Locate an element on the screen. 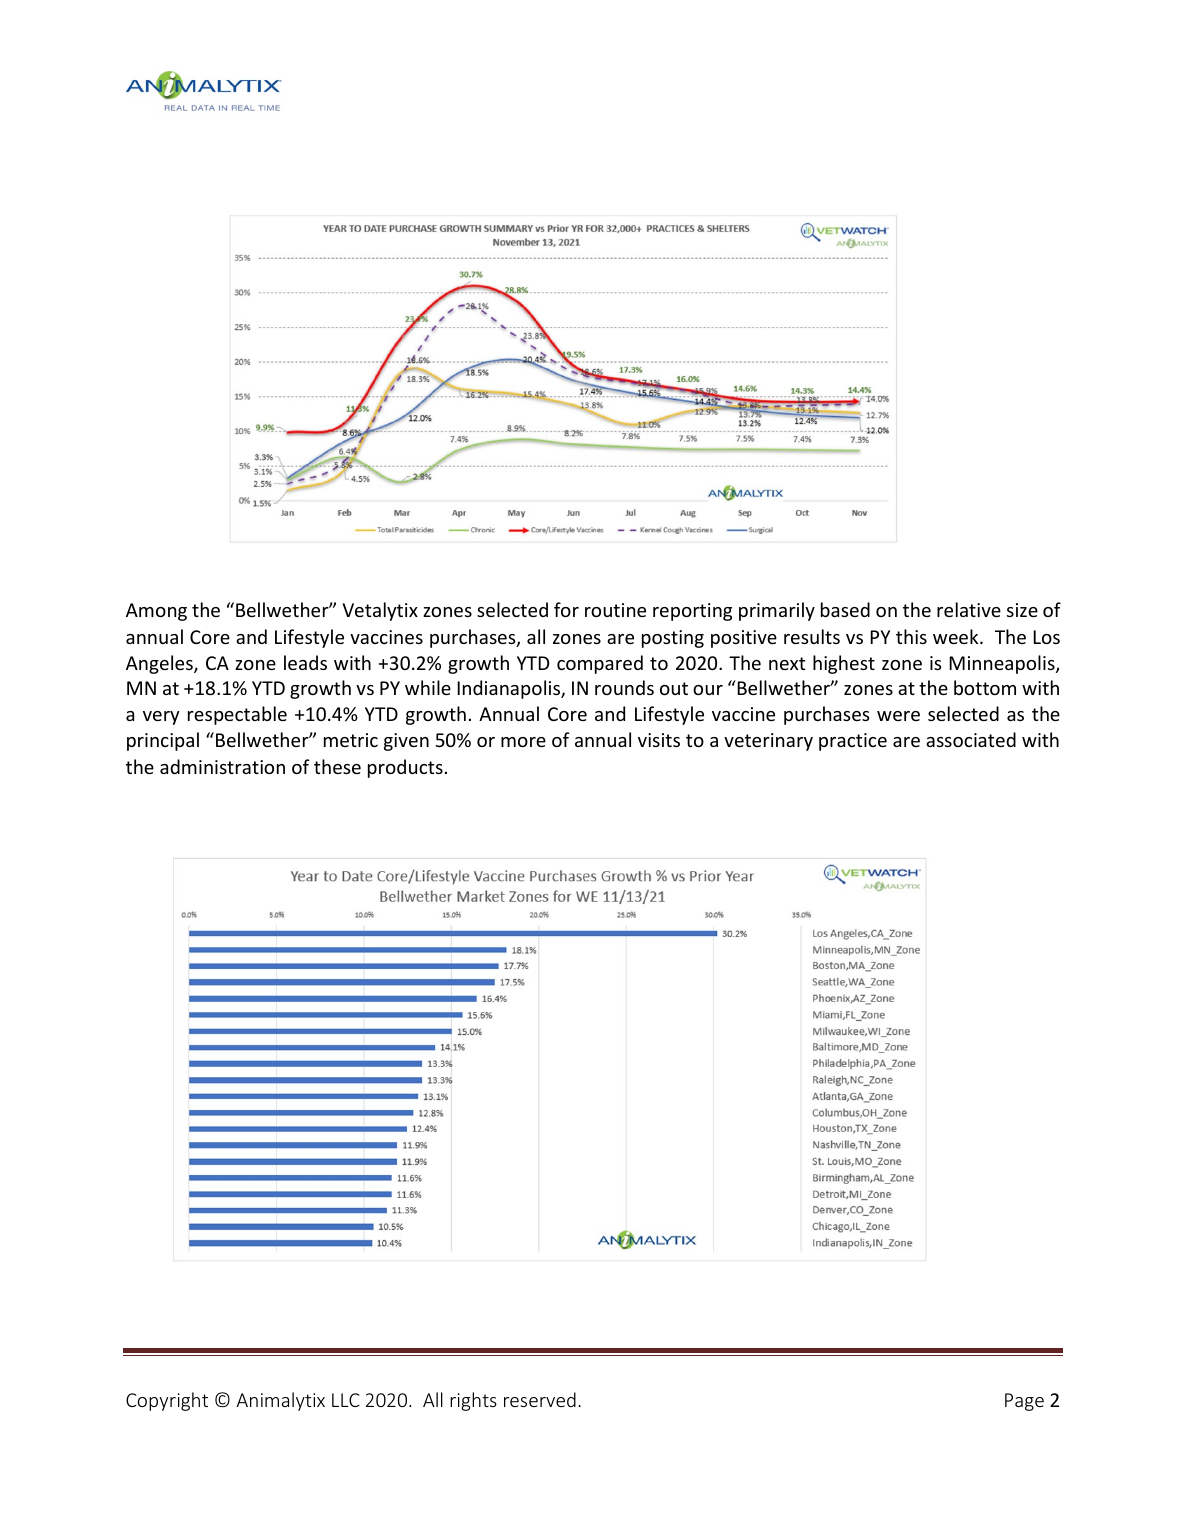 This screenshot has width=1186, height=1535. week is located at coordinates (957, 636).
